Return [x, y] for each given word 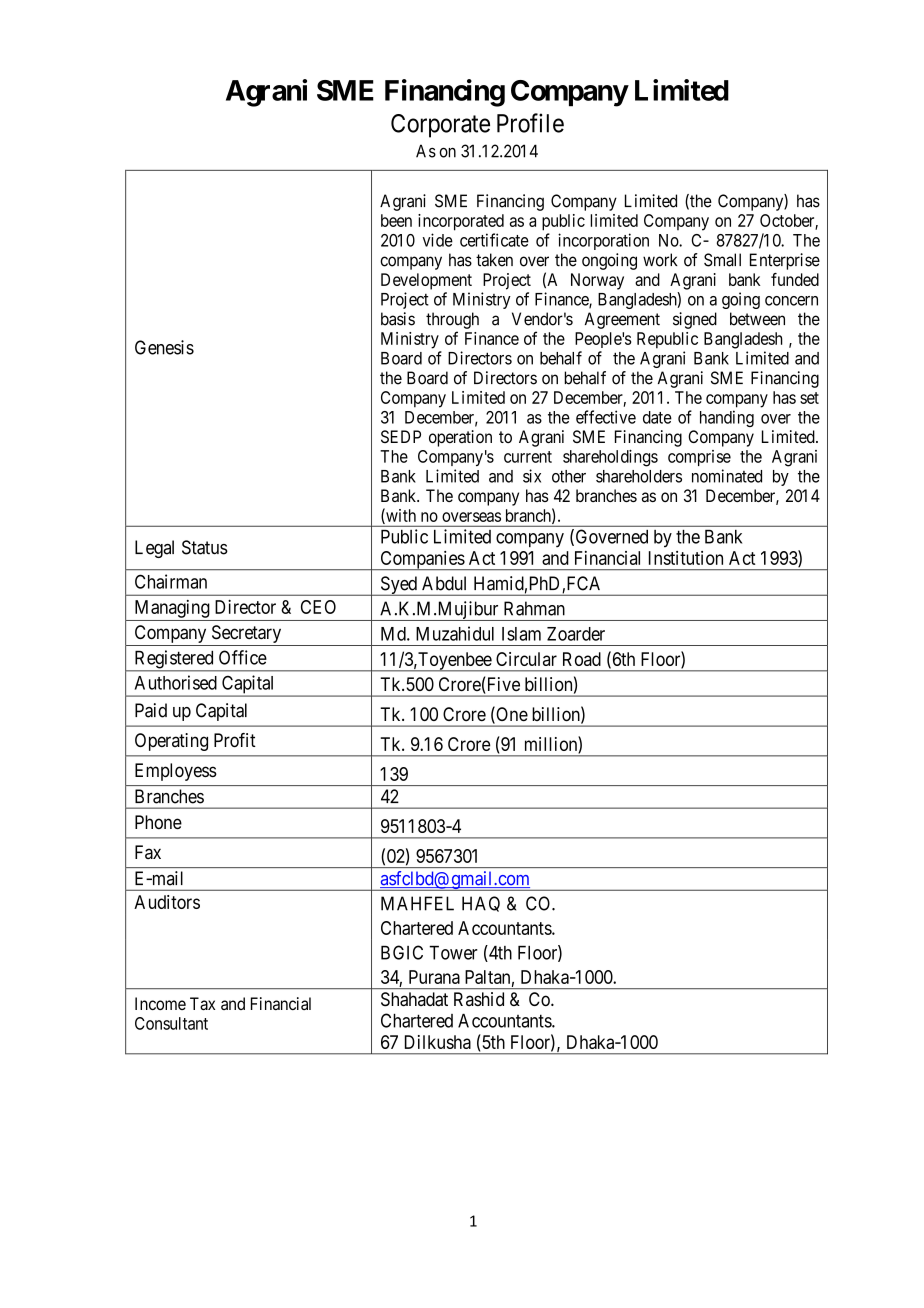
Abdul [444, 583]
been [396, 220]
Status [205, 547]
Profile [530, 123]
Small [722, 260]
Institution [686, 558]
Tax [202, 1003]
